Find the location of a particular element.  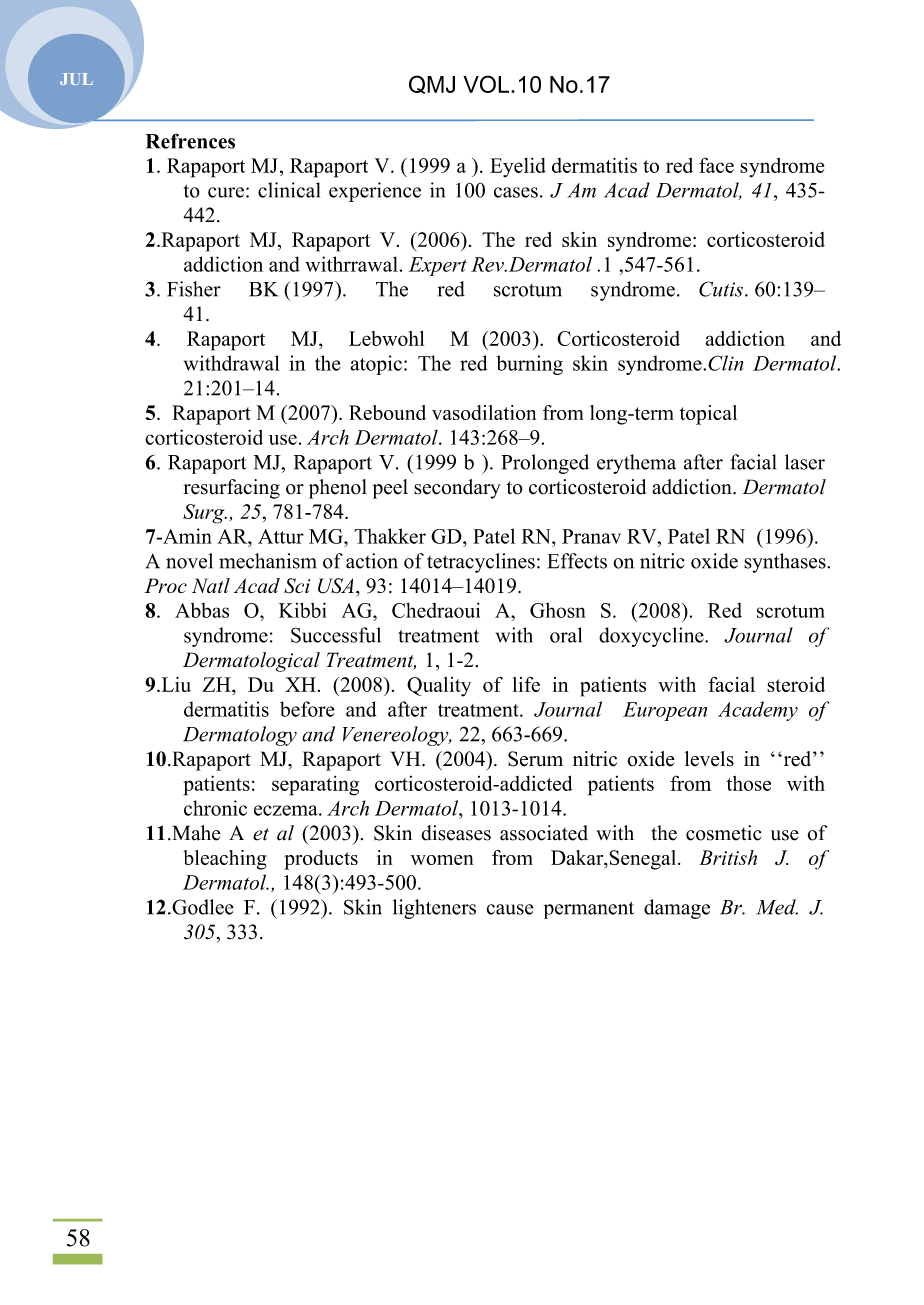

British is located at coordinates (728, 857).
